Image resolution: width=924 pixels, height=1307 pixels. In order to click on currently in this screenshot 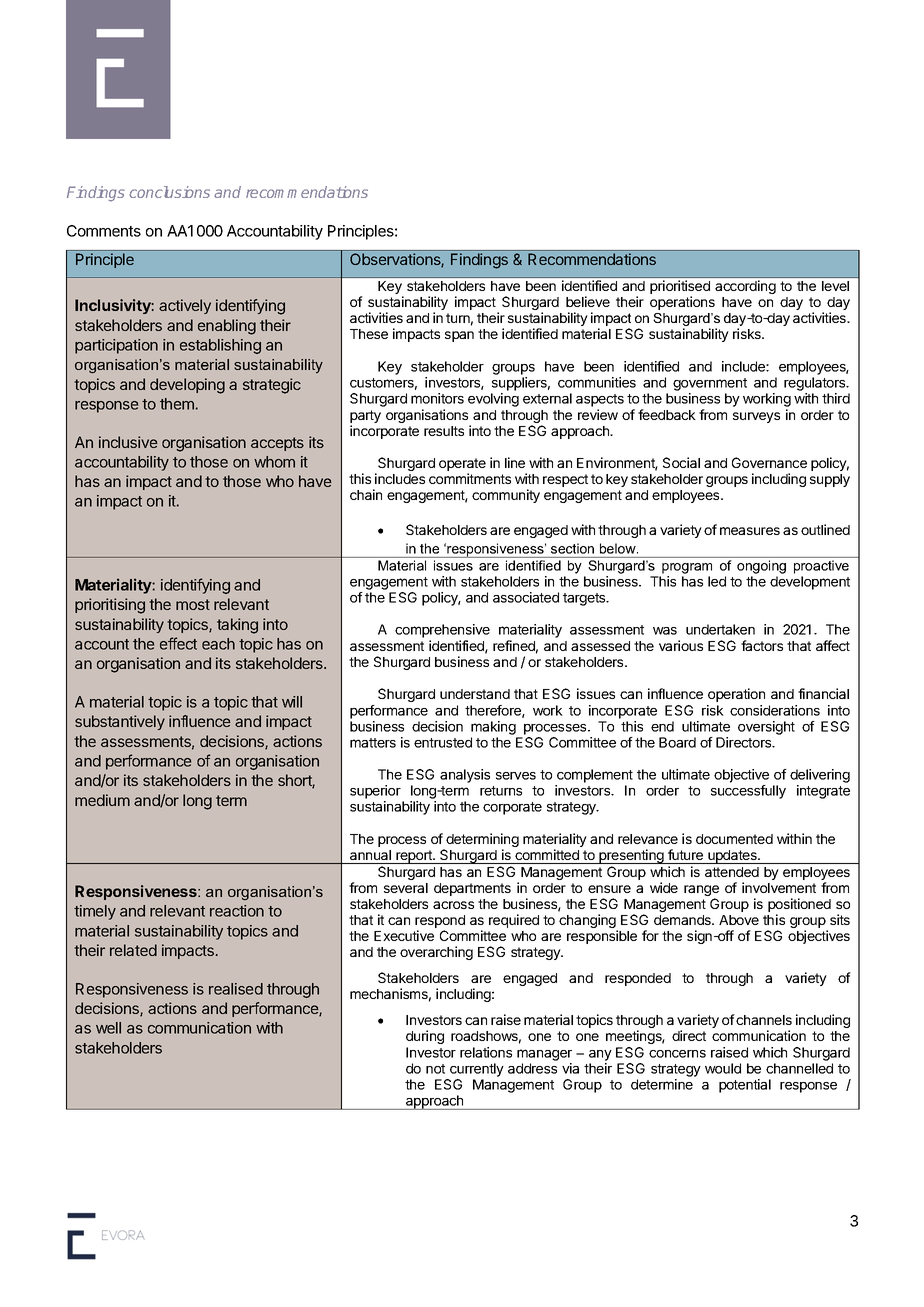, I will do `click(477, 1070)`.
